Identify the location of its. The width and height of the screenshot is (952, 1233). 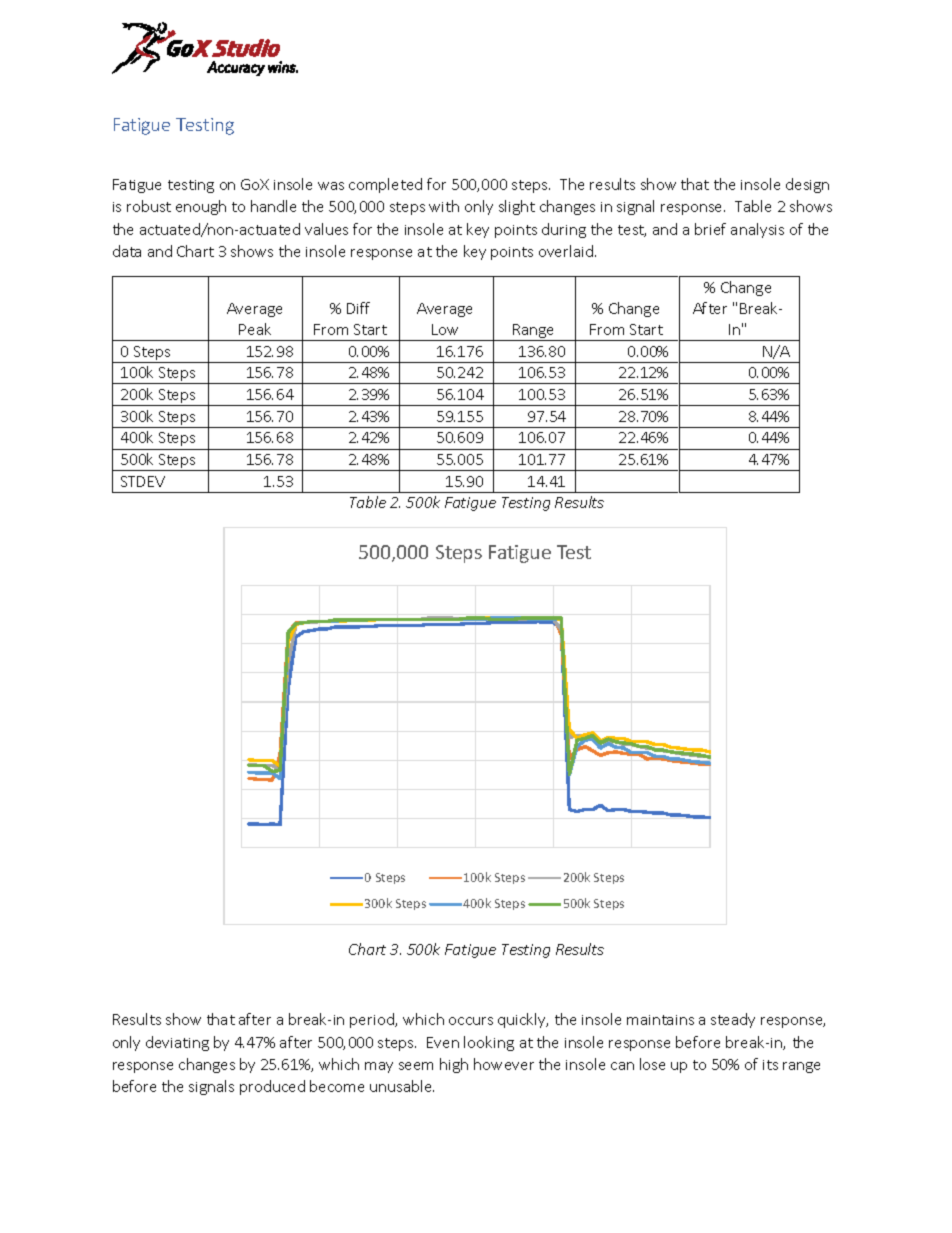
(770, 1065).
